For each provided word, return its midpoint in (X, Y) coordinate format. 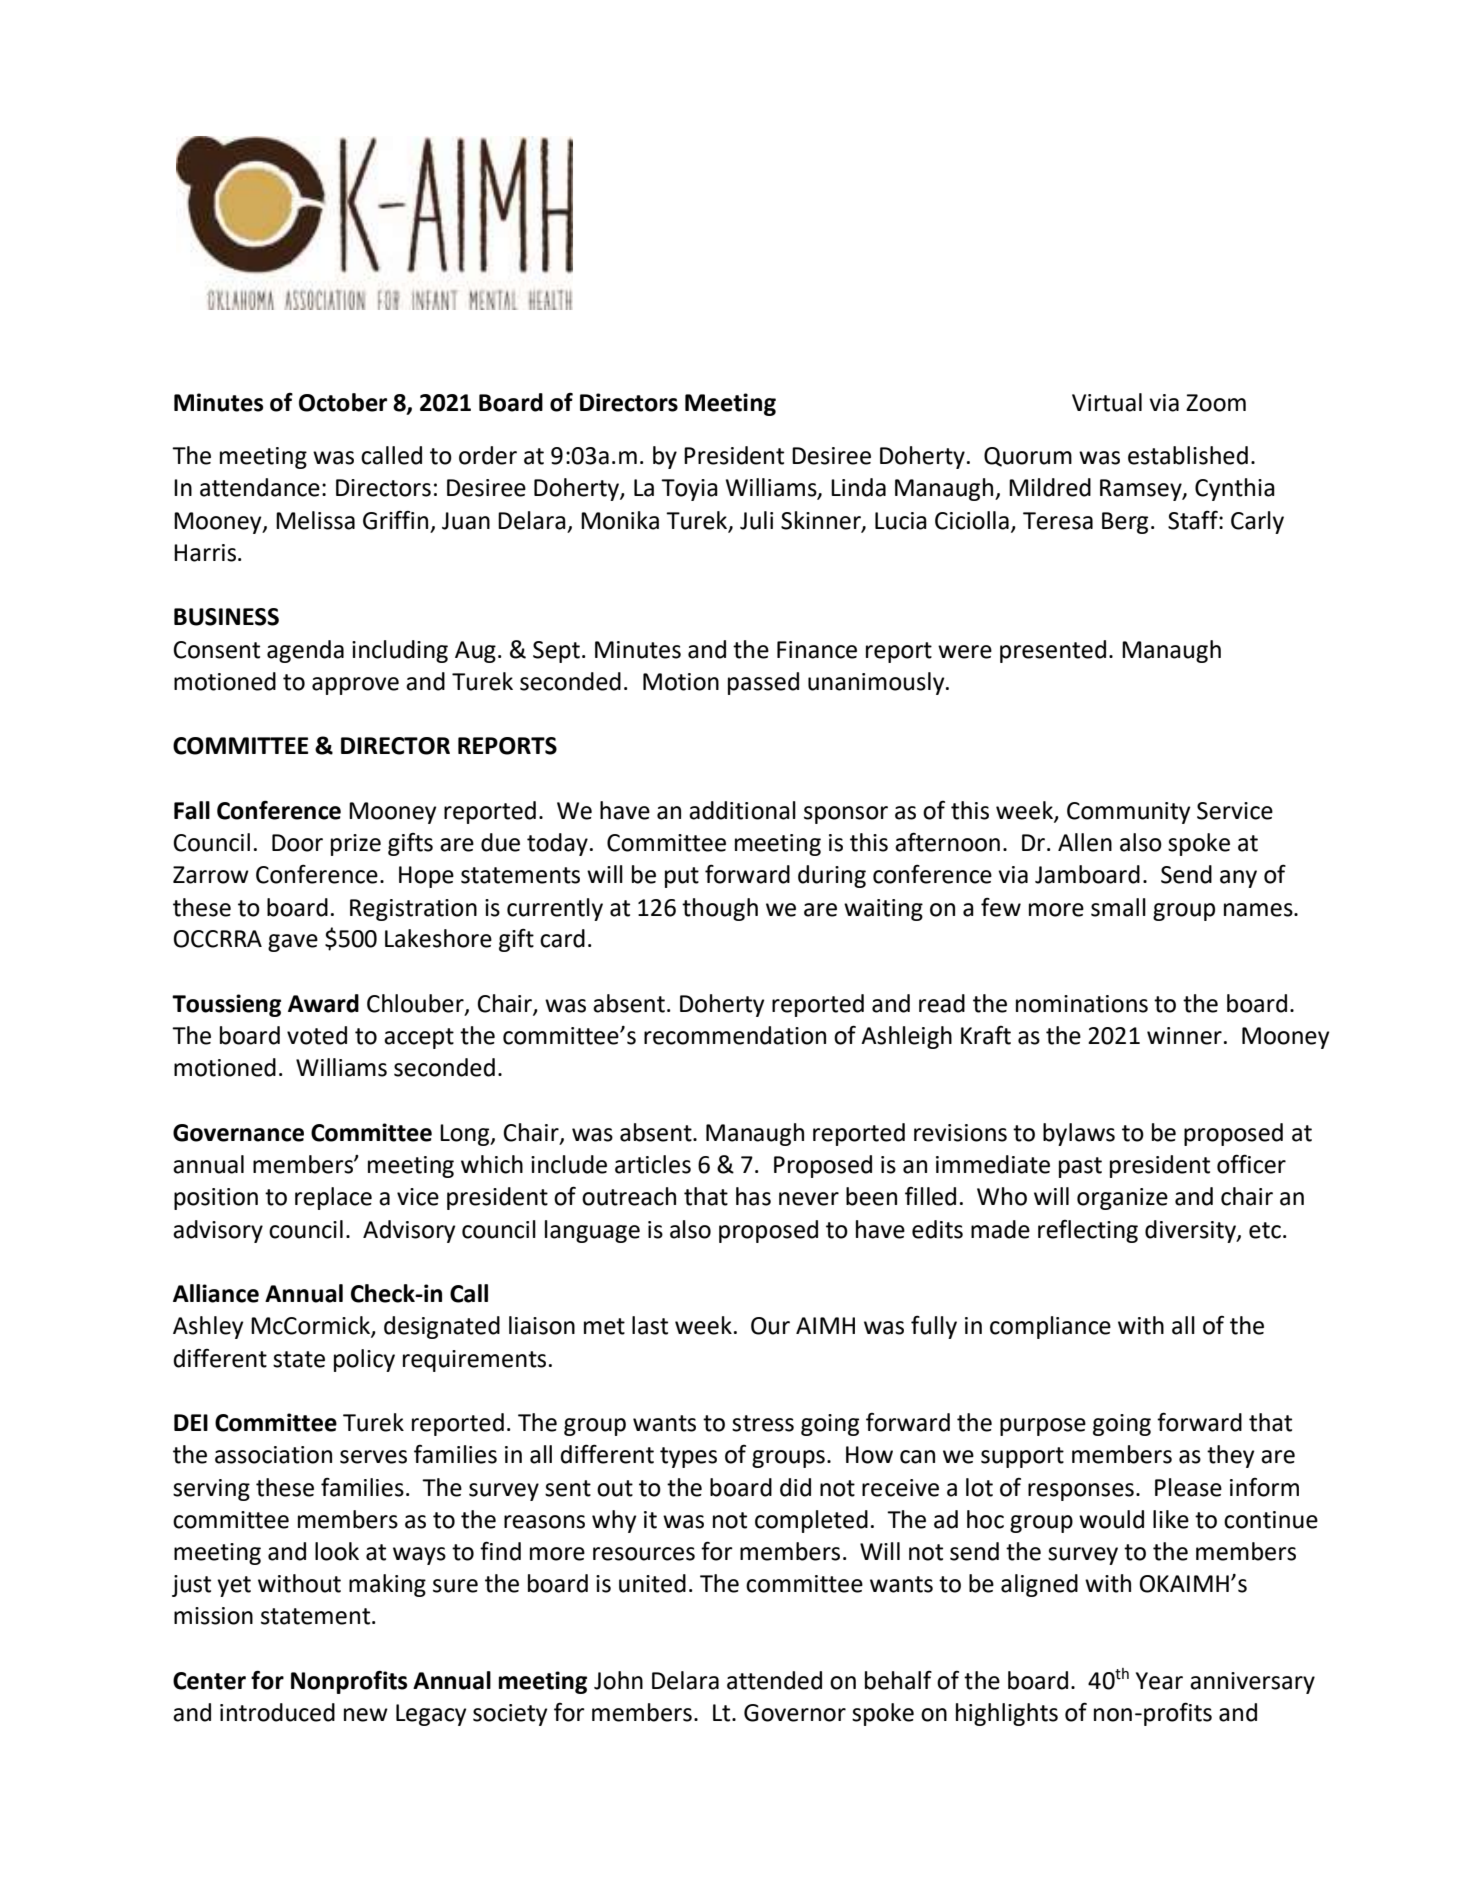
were (965, 652)
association (273, 1455)
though (720, 909)
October (343, 402)
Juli (756, 520)
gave (293, 943)
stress (763, 1423)
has (753, 1196)
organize (1122, 1199)
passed (763, 683)
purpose (1043, 1427)
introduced (277, 1712)
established (1188, 455)
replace (333, 1198)
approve (355, 686)
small (1118, 907)
